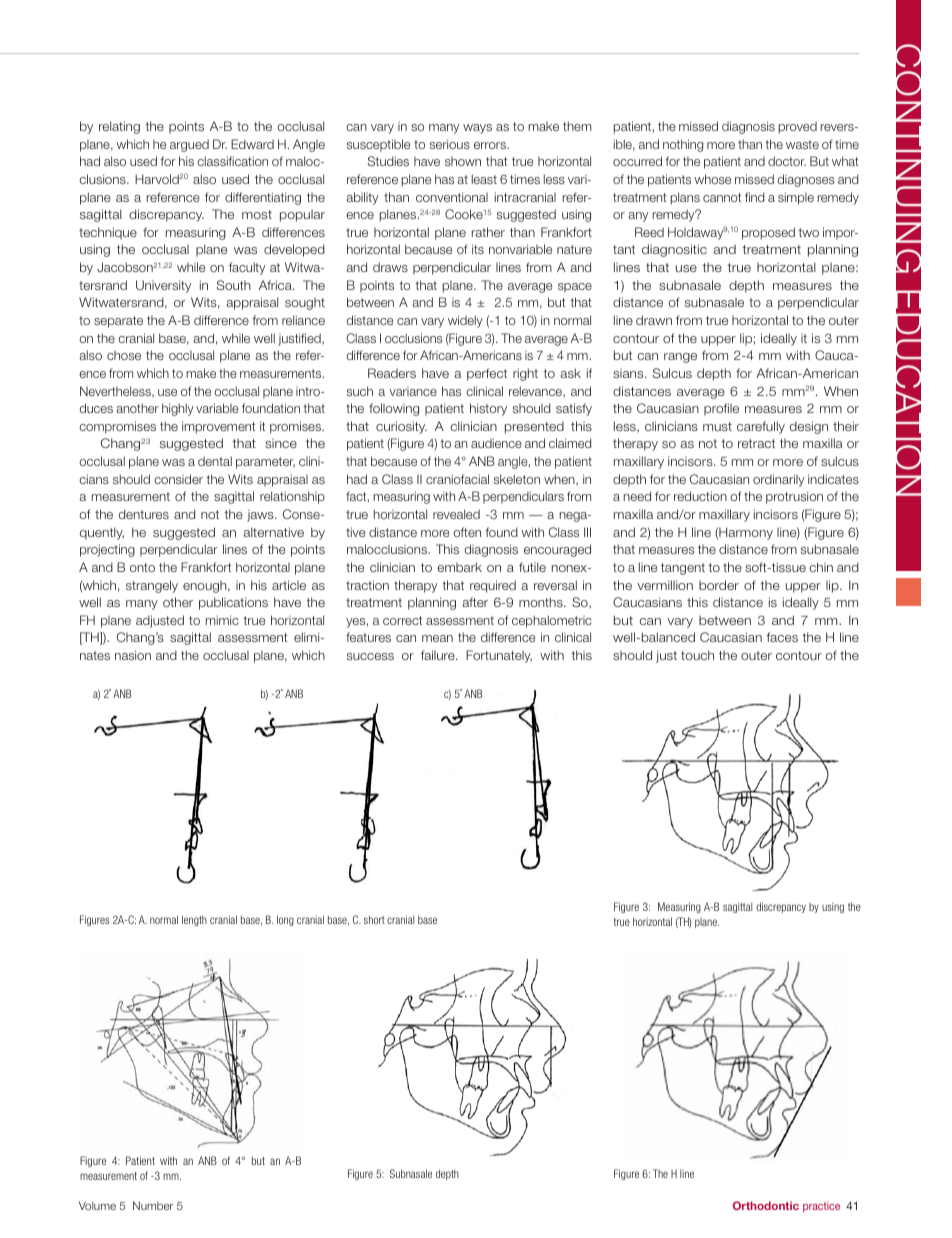 The height and width of the screenshot is (1238, 952). Describe the element at coordinates (374, 919) in the screenshot. I see `short` at that location.
